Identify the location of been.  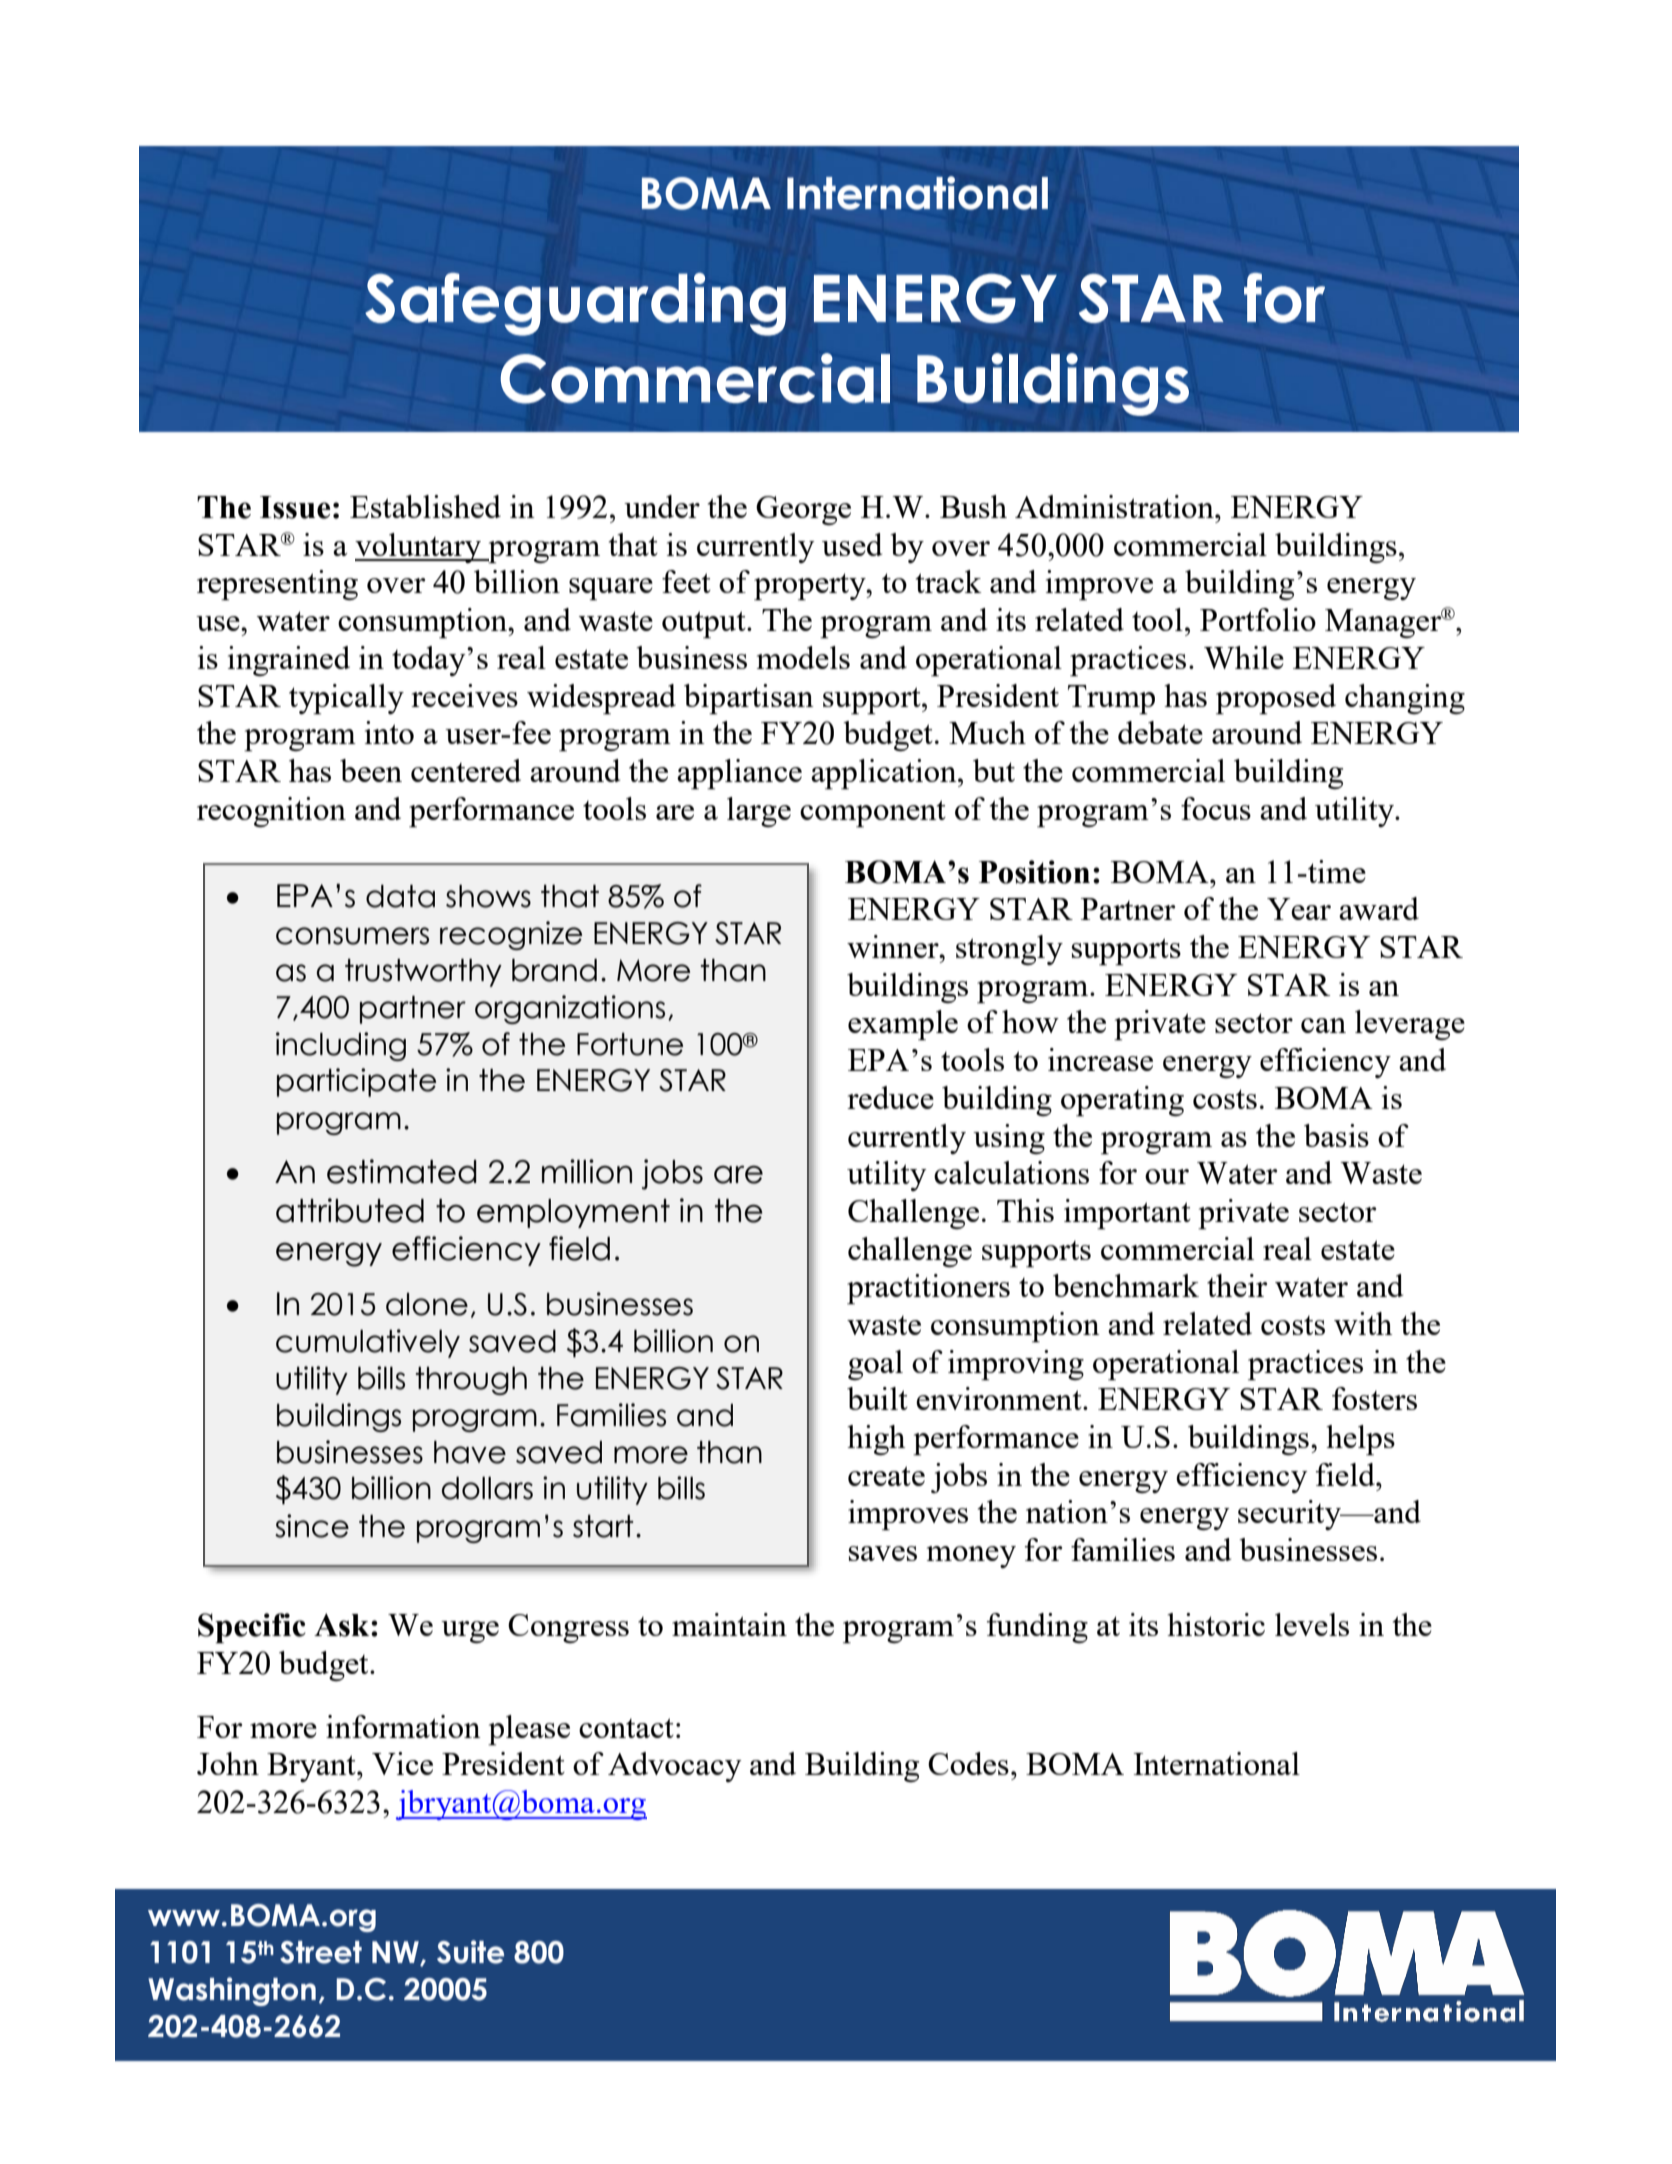
(371, 770).
